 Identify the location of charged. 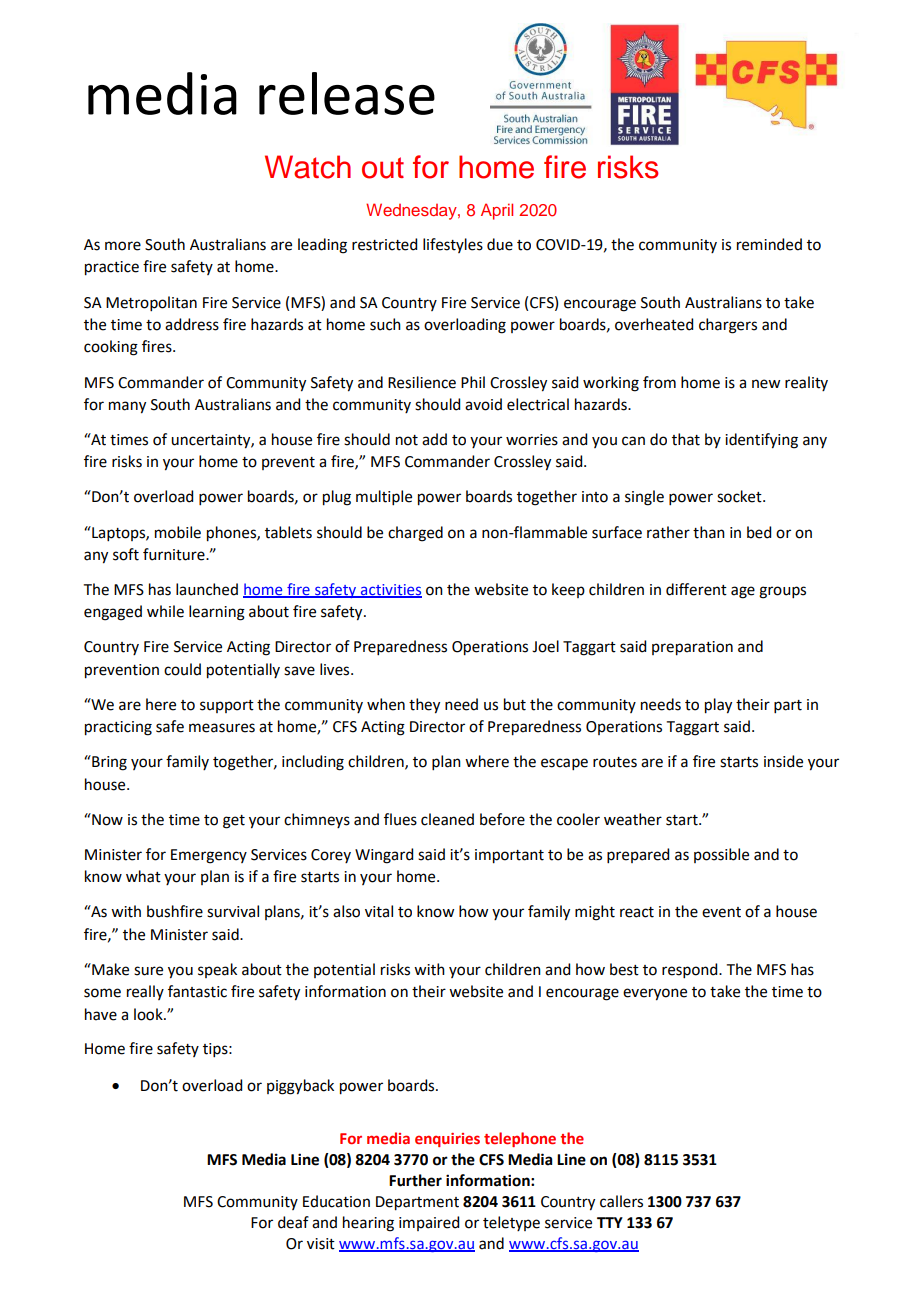
(415, 534).
